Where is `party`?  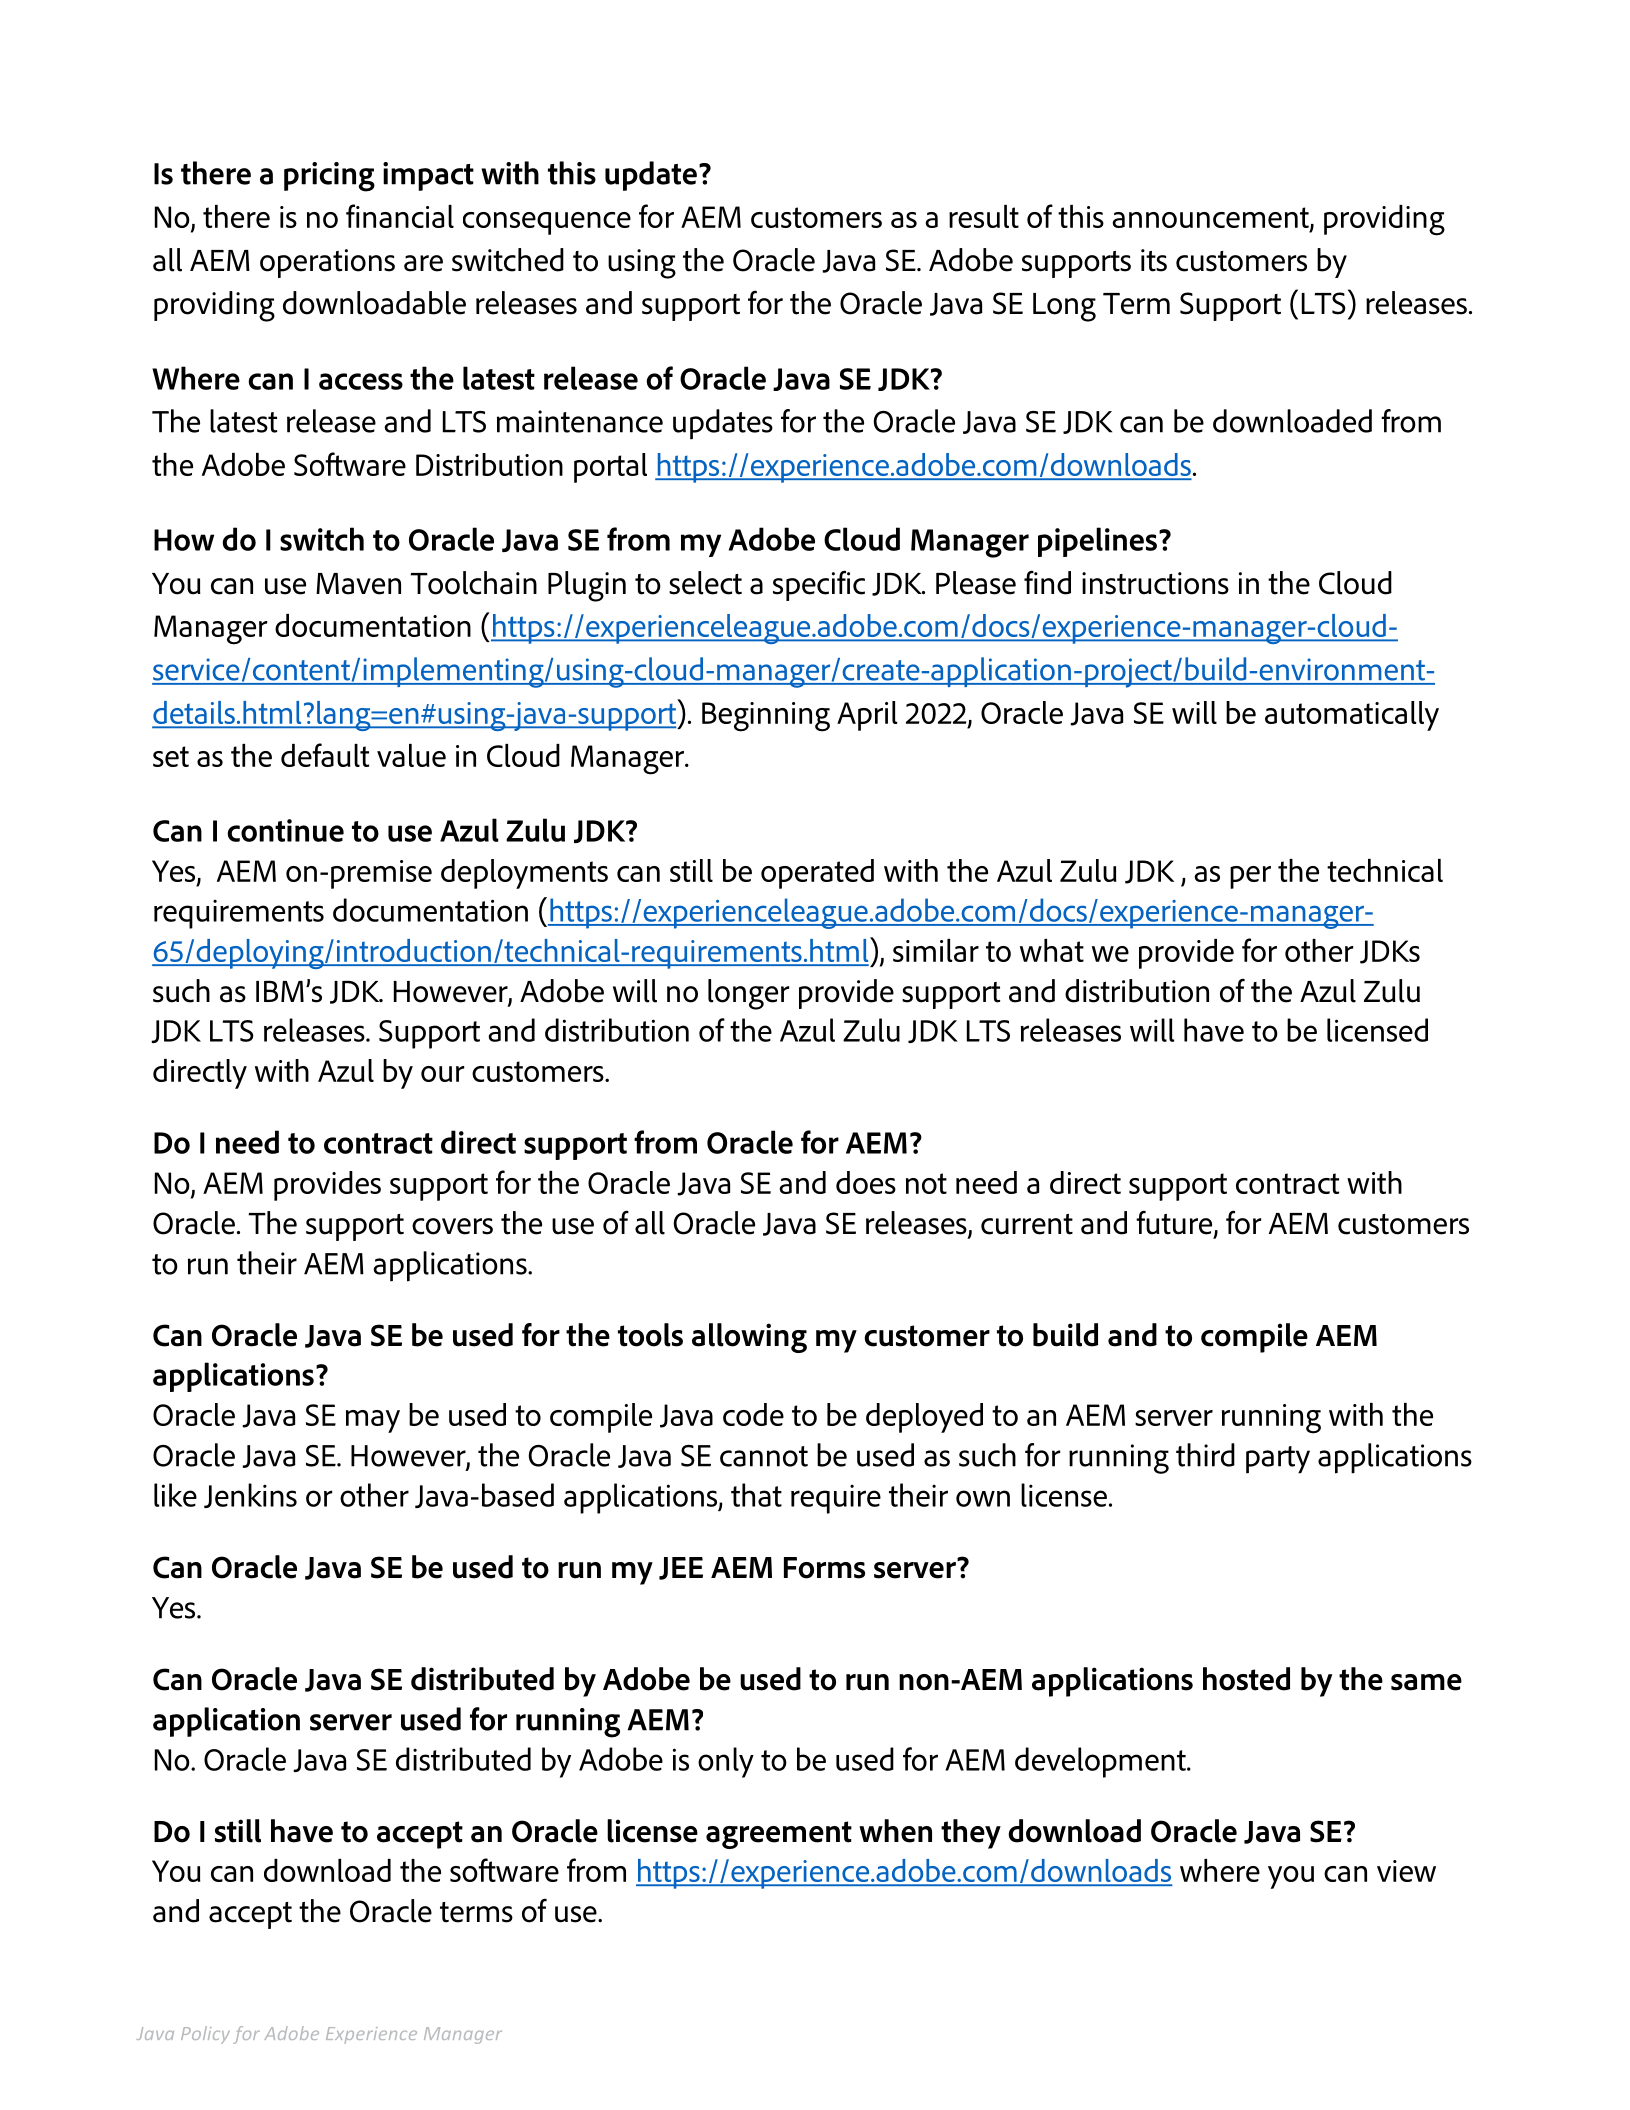 party is located at coordinates (1278, 1460).
